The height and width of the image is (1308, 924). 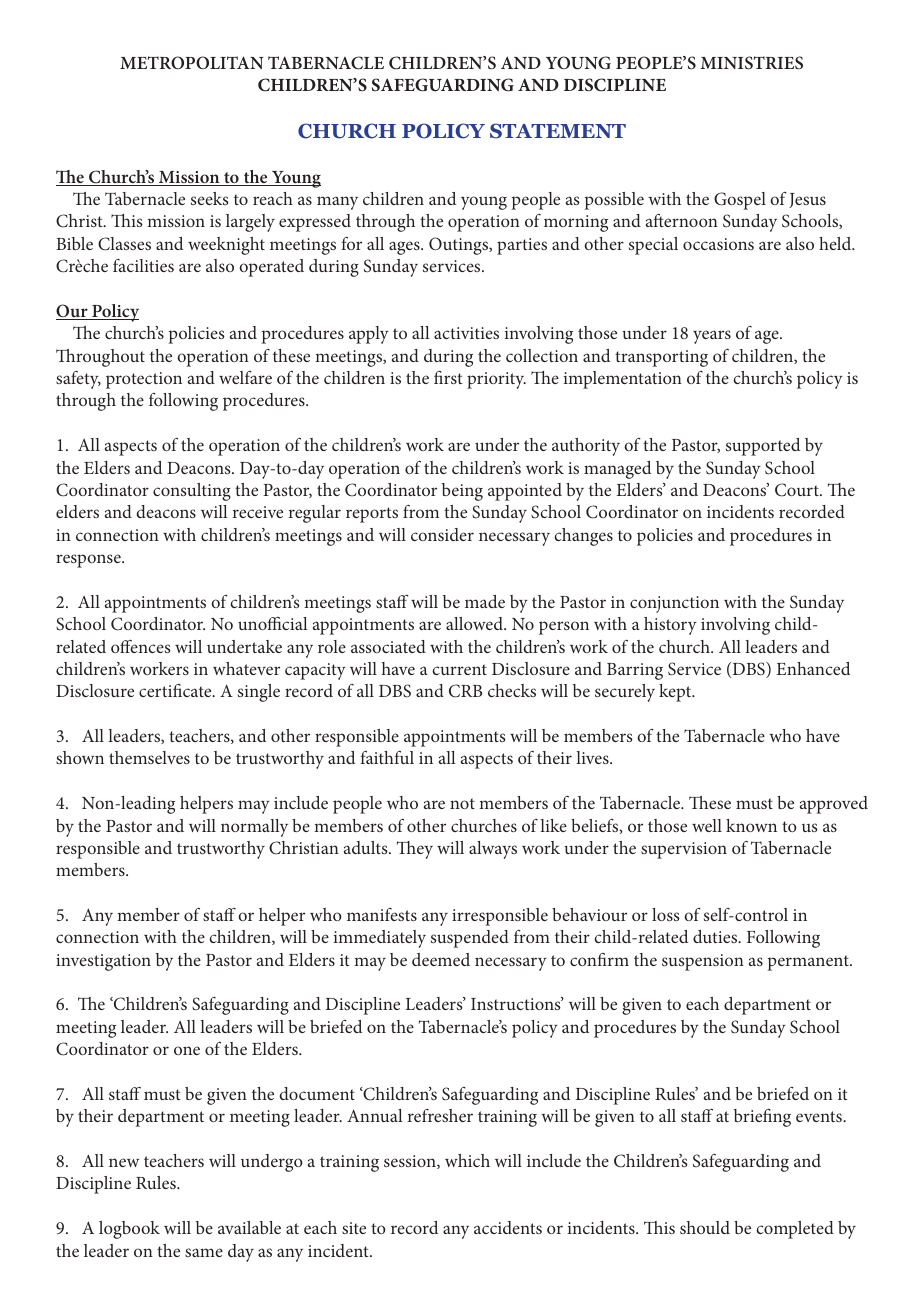 What do you see at coordinates (508, 1227) in the image?
I see `accidents` at bounding box center [508, 1227].
